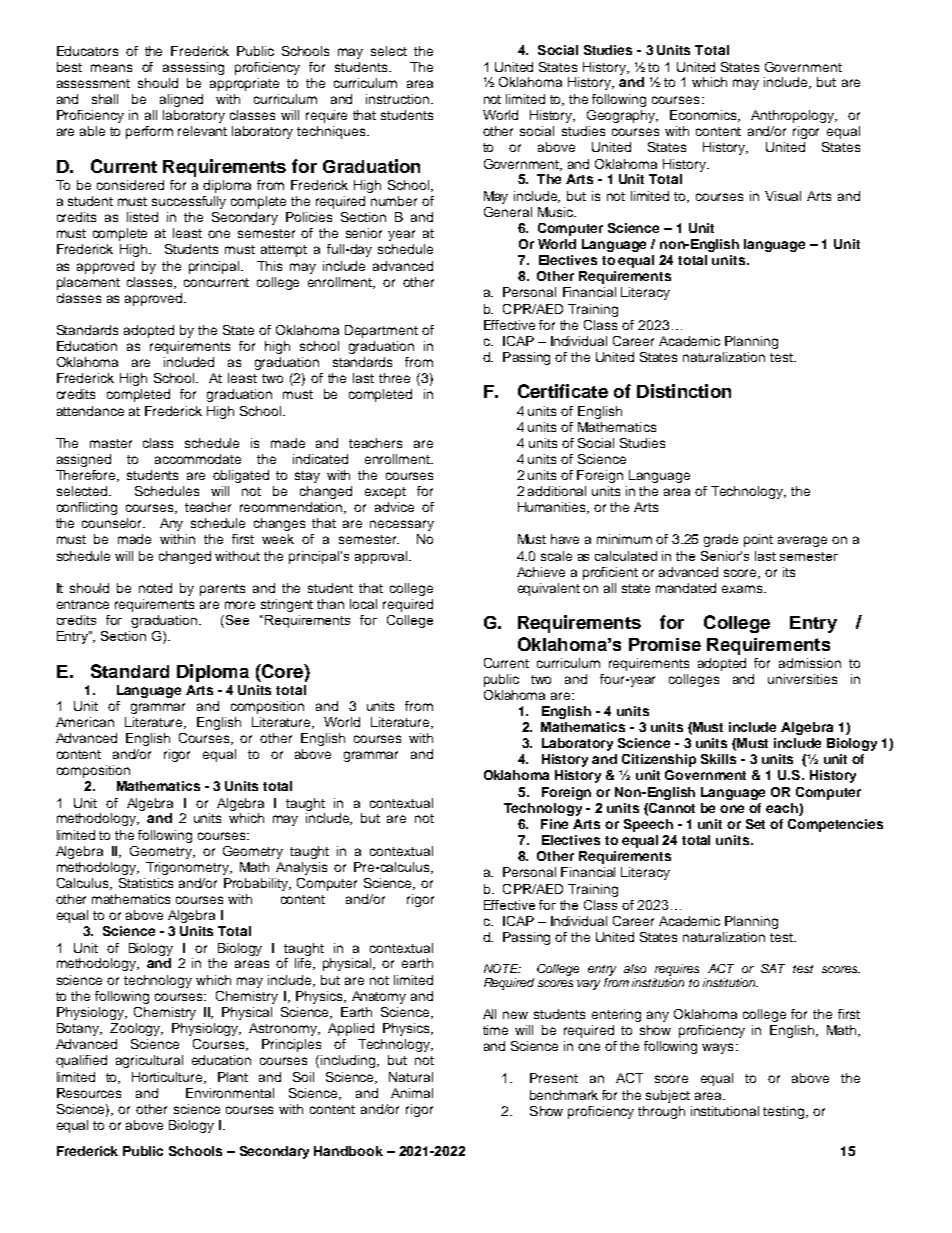 This screenshot has height=1233, width=952. I want to click on aligned, so click(181, 100).
